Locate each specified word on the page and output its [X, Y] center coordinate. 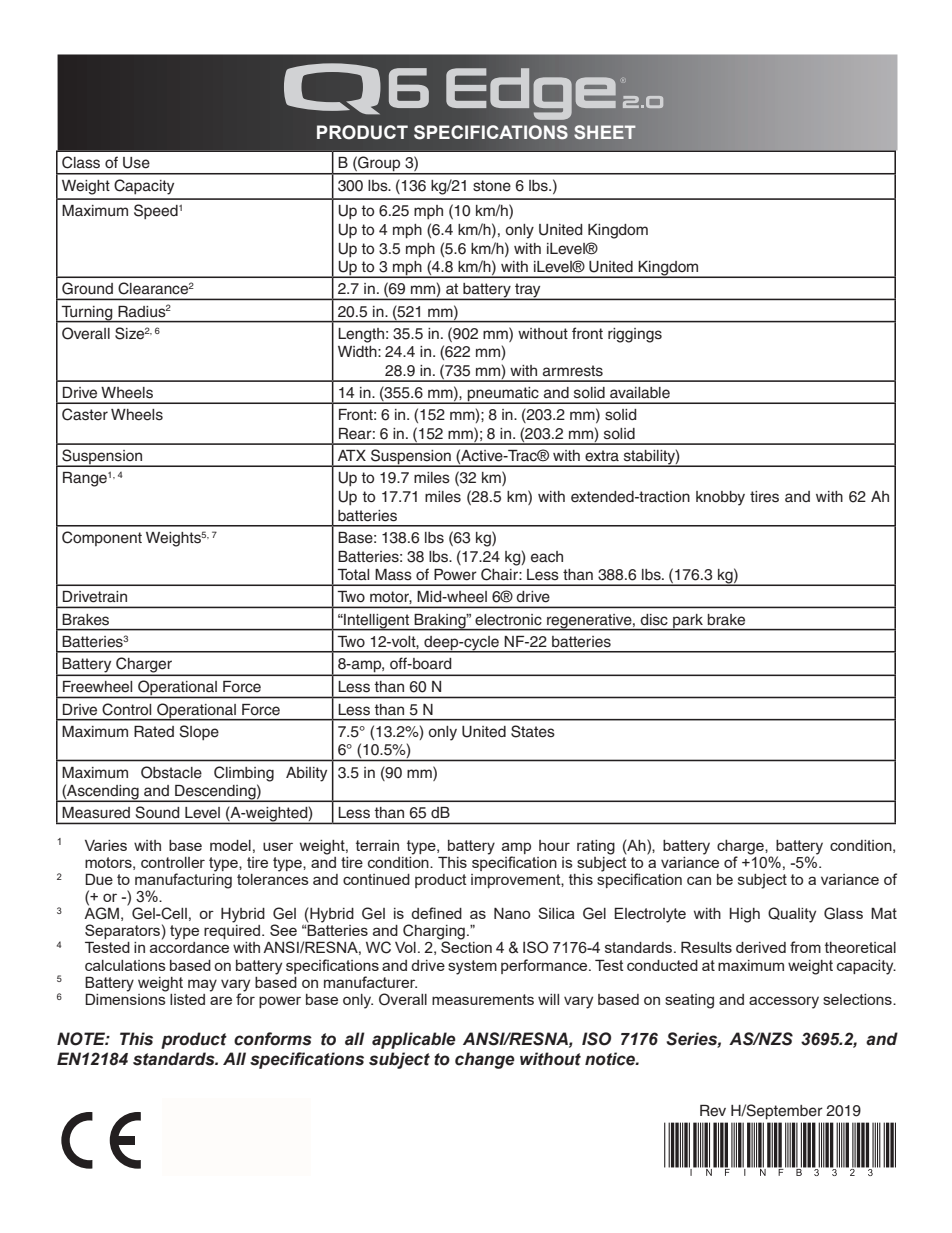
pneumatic [503, 395]
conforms [273, 1039]
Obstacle [171, 772]
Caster [85, 414]
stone [492, 186]
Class [81, 162]
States [533, 731]
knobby [720, 498]
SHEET [605, 132]
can [699, 880]
